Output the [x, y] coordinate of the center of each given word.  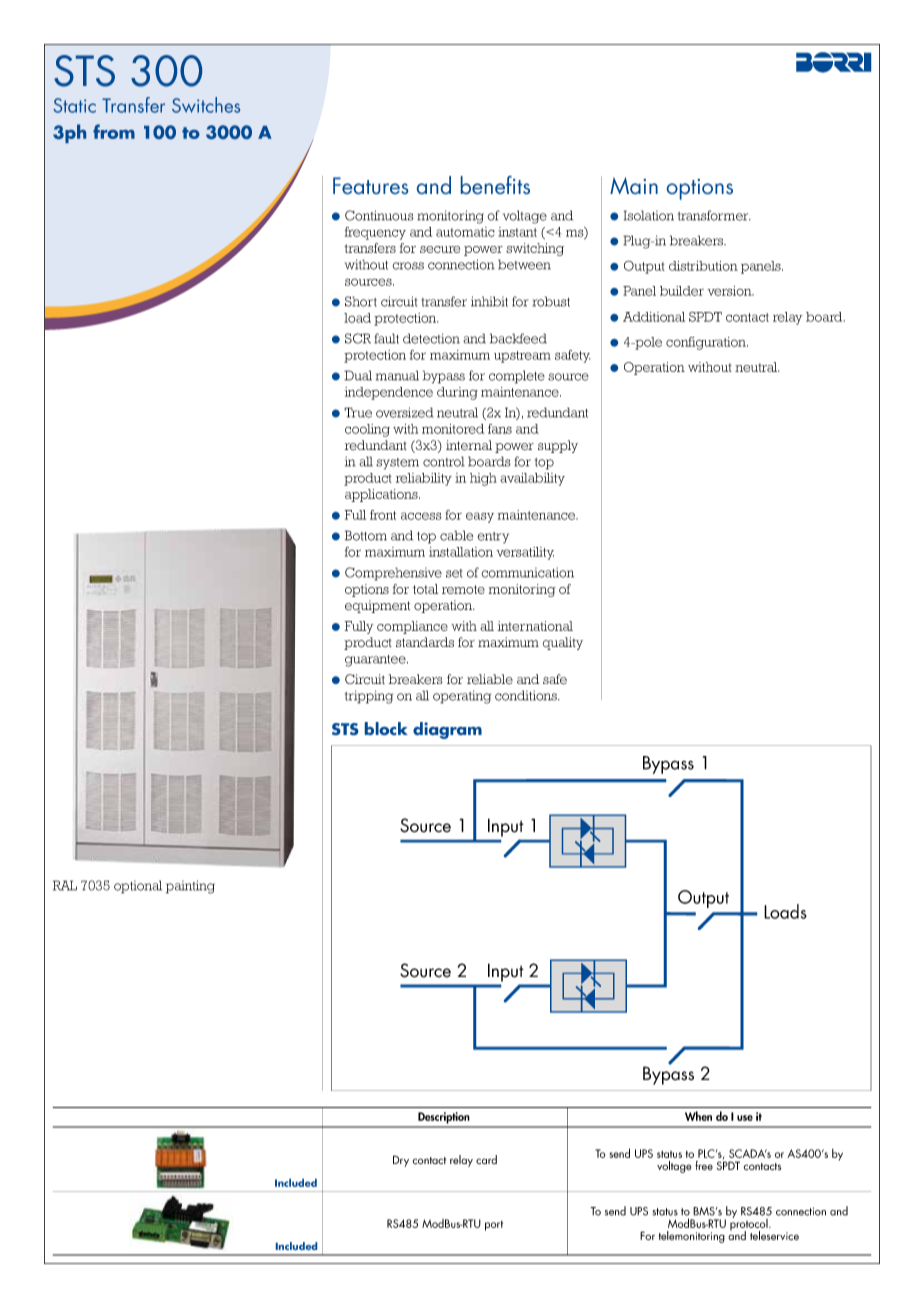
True [358, 412]
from [114, 131]
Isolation [649, 215]
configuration [707, 343]
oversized [405, 412]
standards [425, 642]
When [698, 1116]
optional [138, 887]
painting [190, 887]
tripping [369, 697]
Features [370, 185]
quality [563, 643]
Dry [401, 1161]
